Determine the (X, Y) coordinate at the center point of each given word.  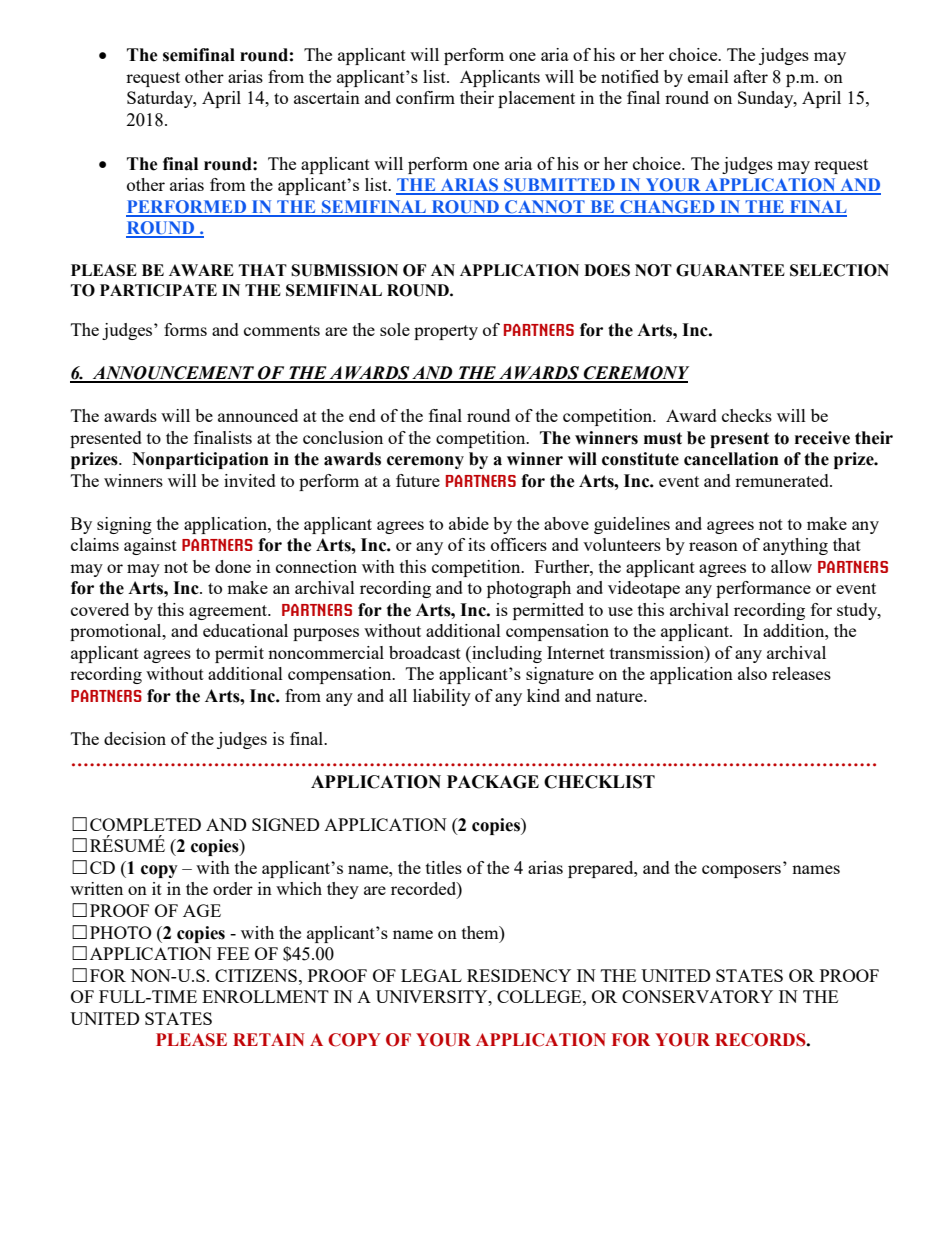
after (751, 76)
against (150, 546)
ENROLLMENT (265, 996)
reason (713, 546)
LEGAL (431, 975)
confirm (425, 97)
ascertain (327, 97)
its (476, 544)
